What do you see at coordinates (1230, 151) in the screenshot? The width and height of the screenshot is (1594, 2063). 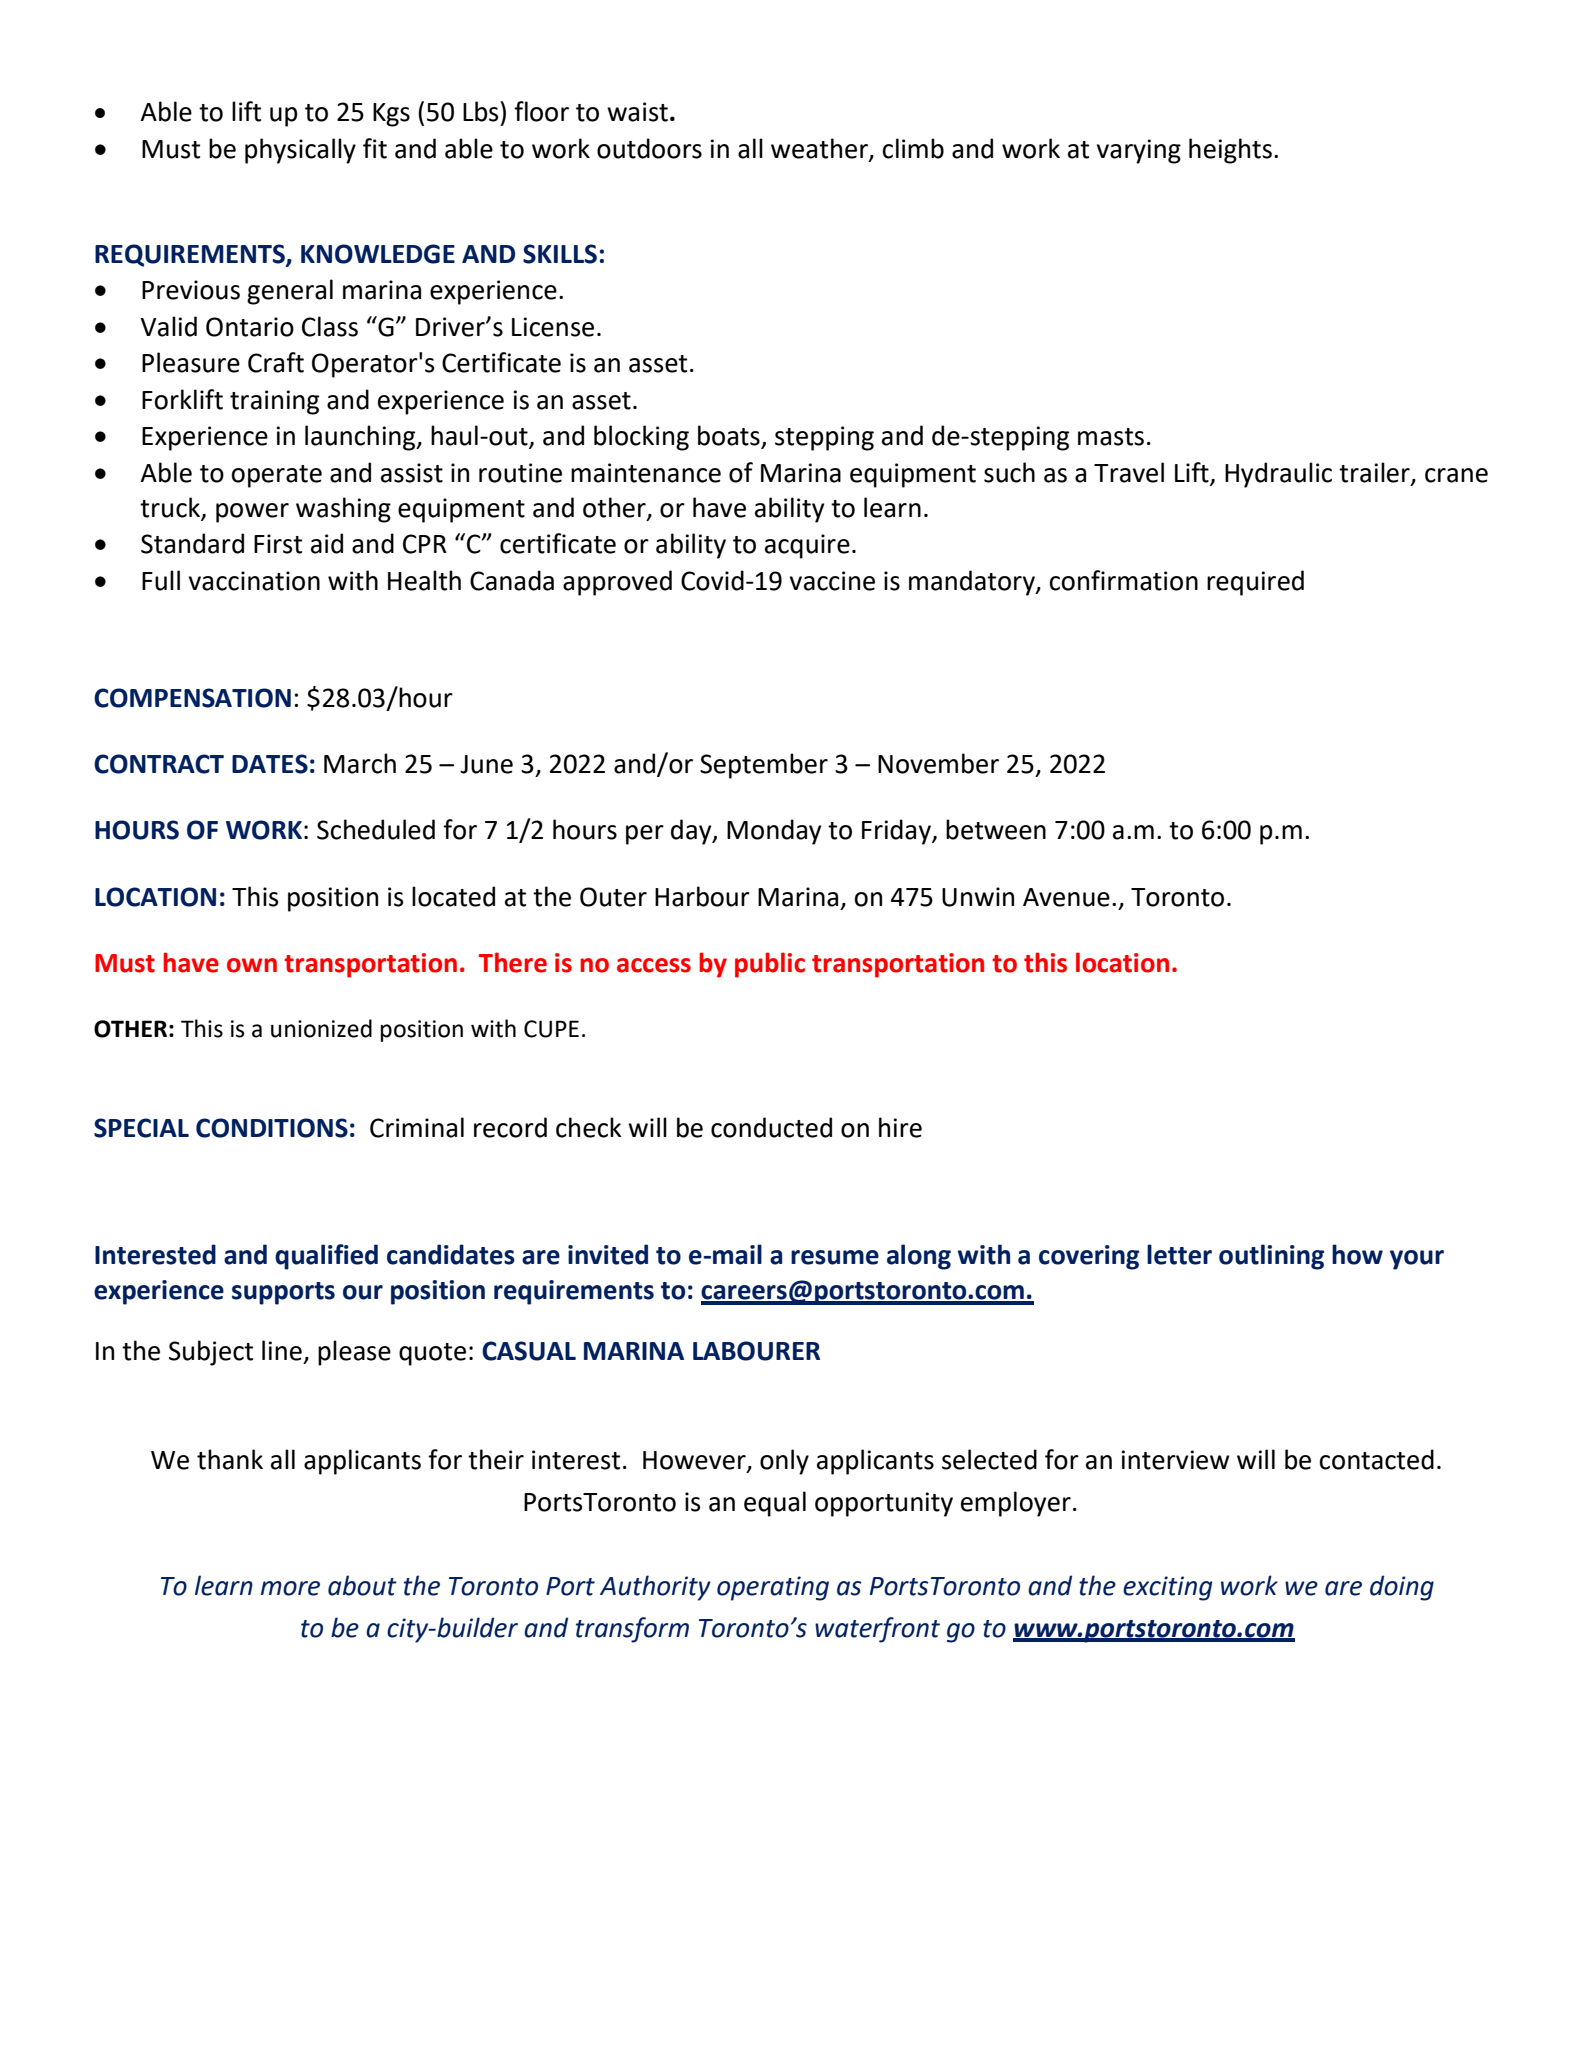 I see `heights` at bounding box center [1230, 151].
